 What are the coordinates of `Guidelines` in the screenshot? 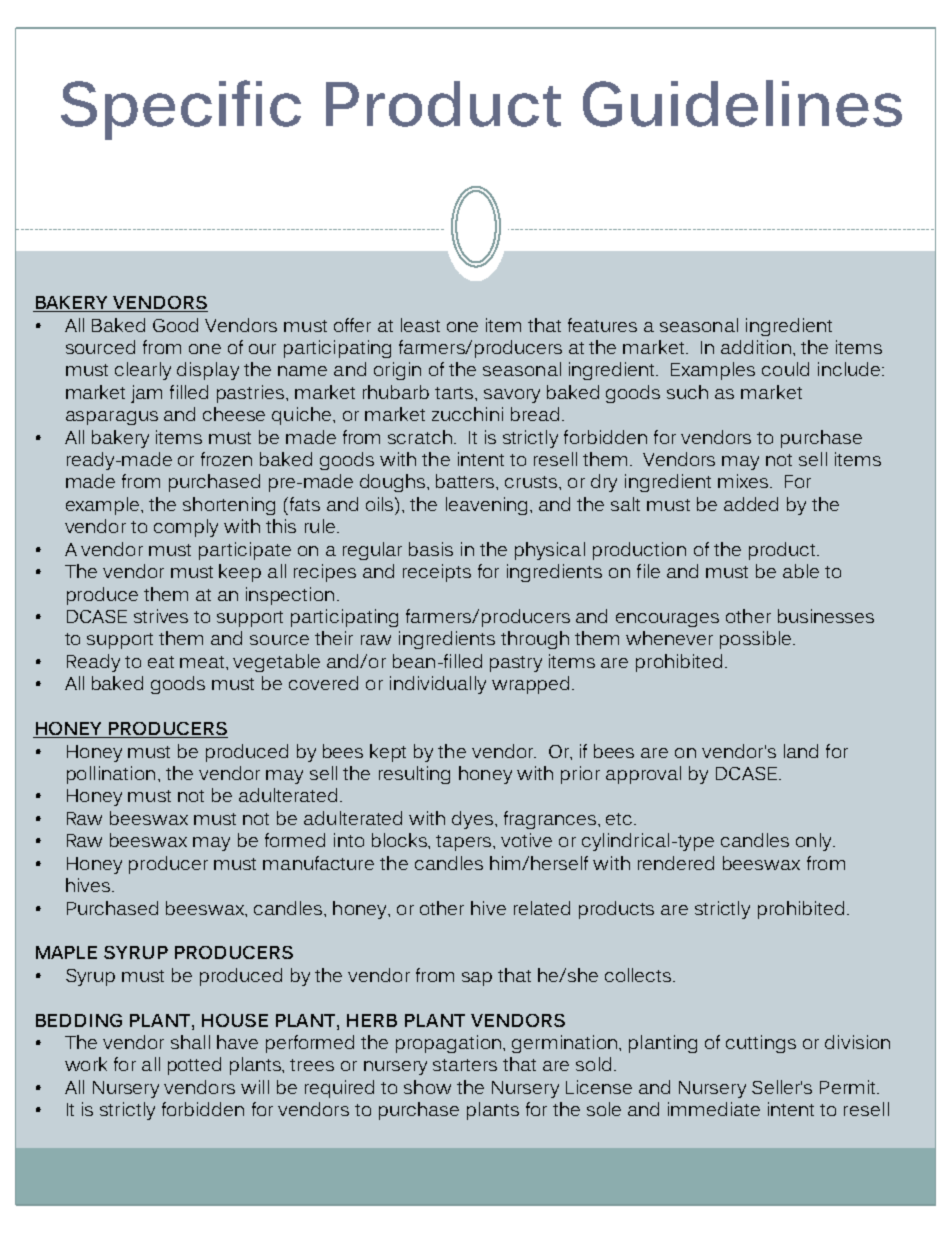 It's located at (742, 103).
